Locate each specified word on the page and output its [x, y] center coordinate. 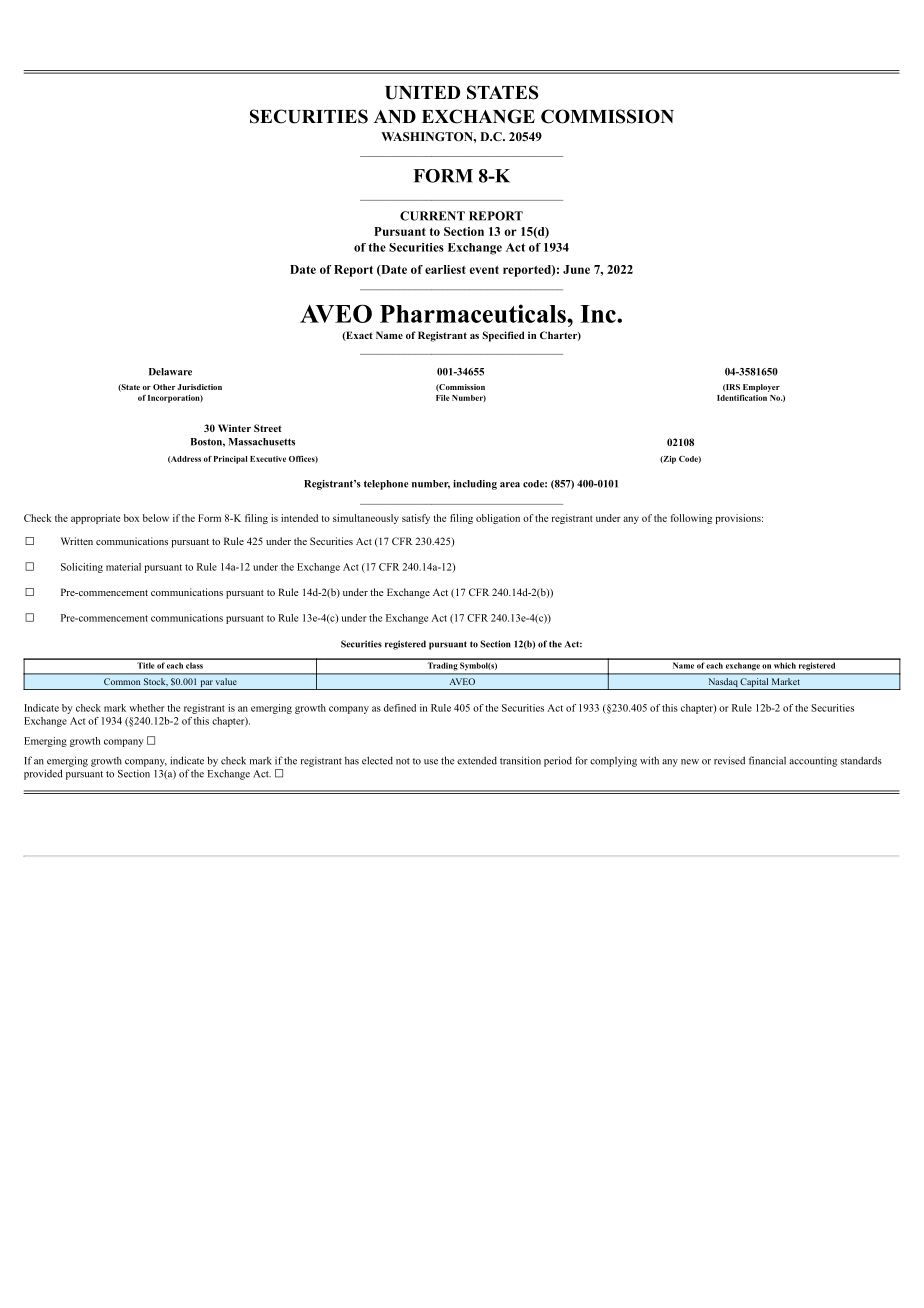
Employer [761, 388]
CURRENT [432, 216]
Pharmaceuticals [474, 313]
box [131, 518]
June [576, 269]
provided [43, 774]
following [691, 519]
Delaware [170, 372]
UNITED [422, 93]
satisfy [416, 519]
